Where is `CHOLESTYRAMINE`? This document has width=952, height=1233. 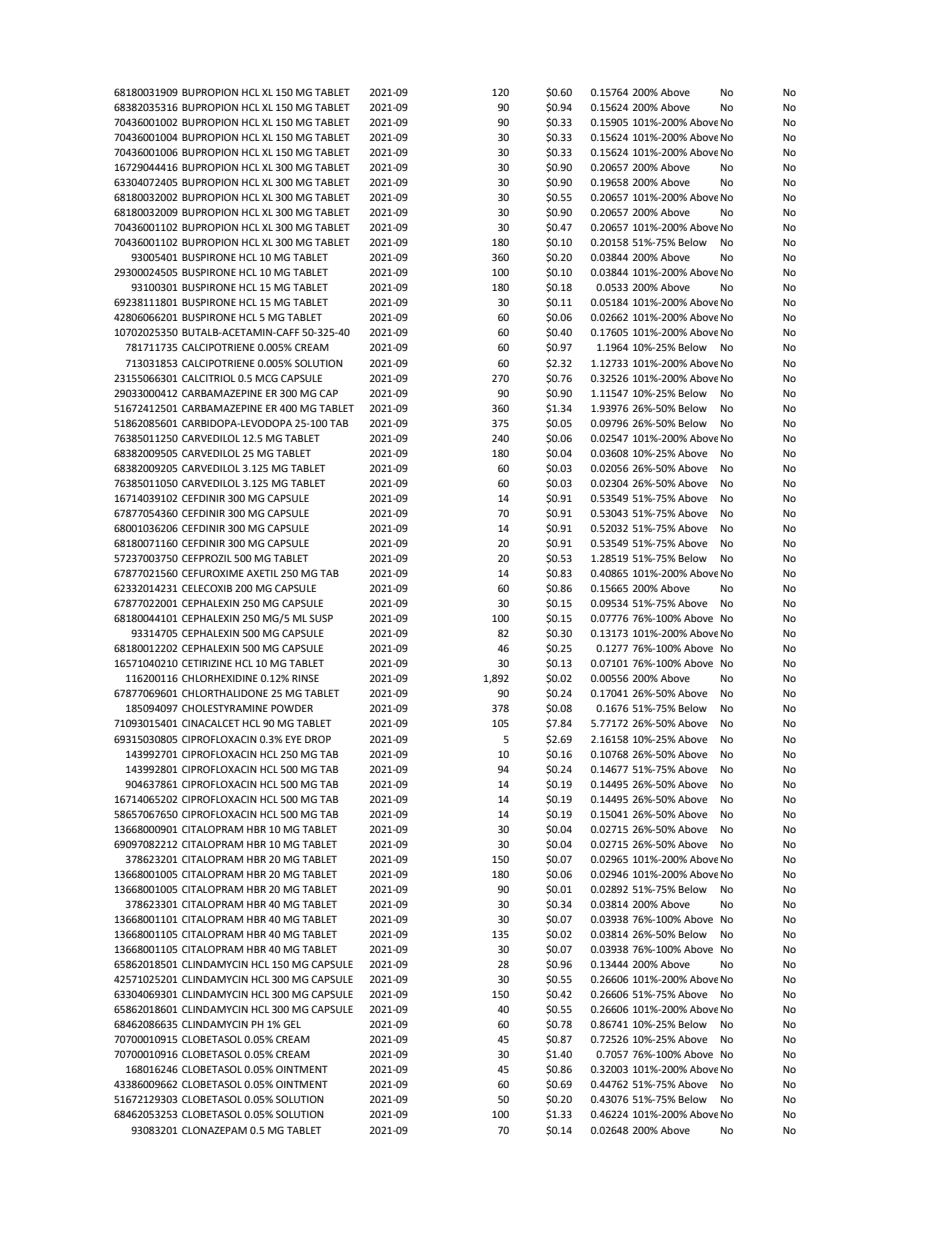 CHOLESTYRAMINE is located at coordinates (225, 708).
